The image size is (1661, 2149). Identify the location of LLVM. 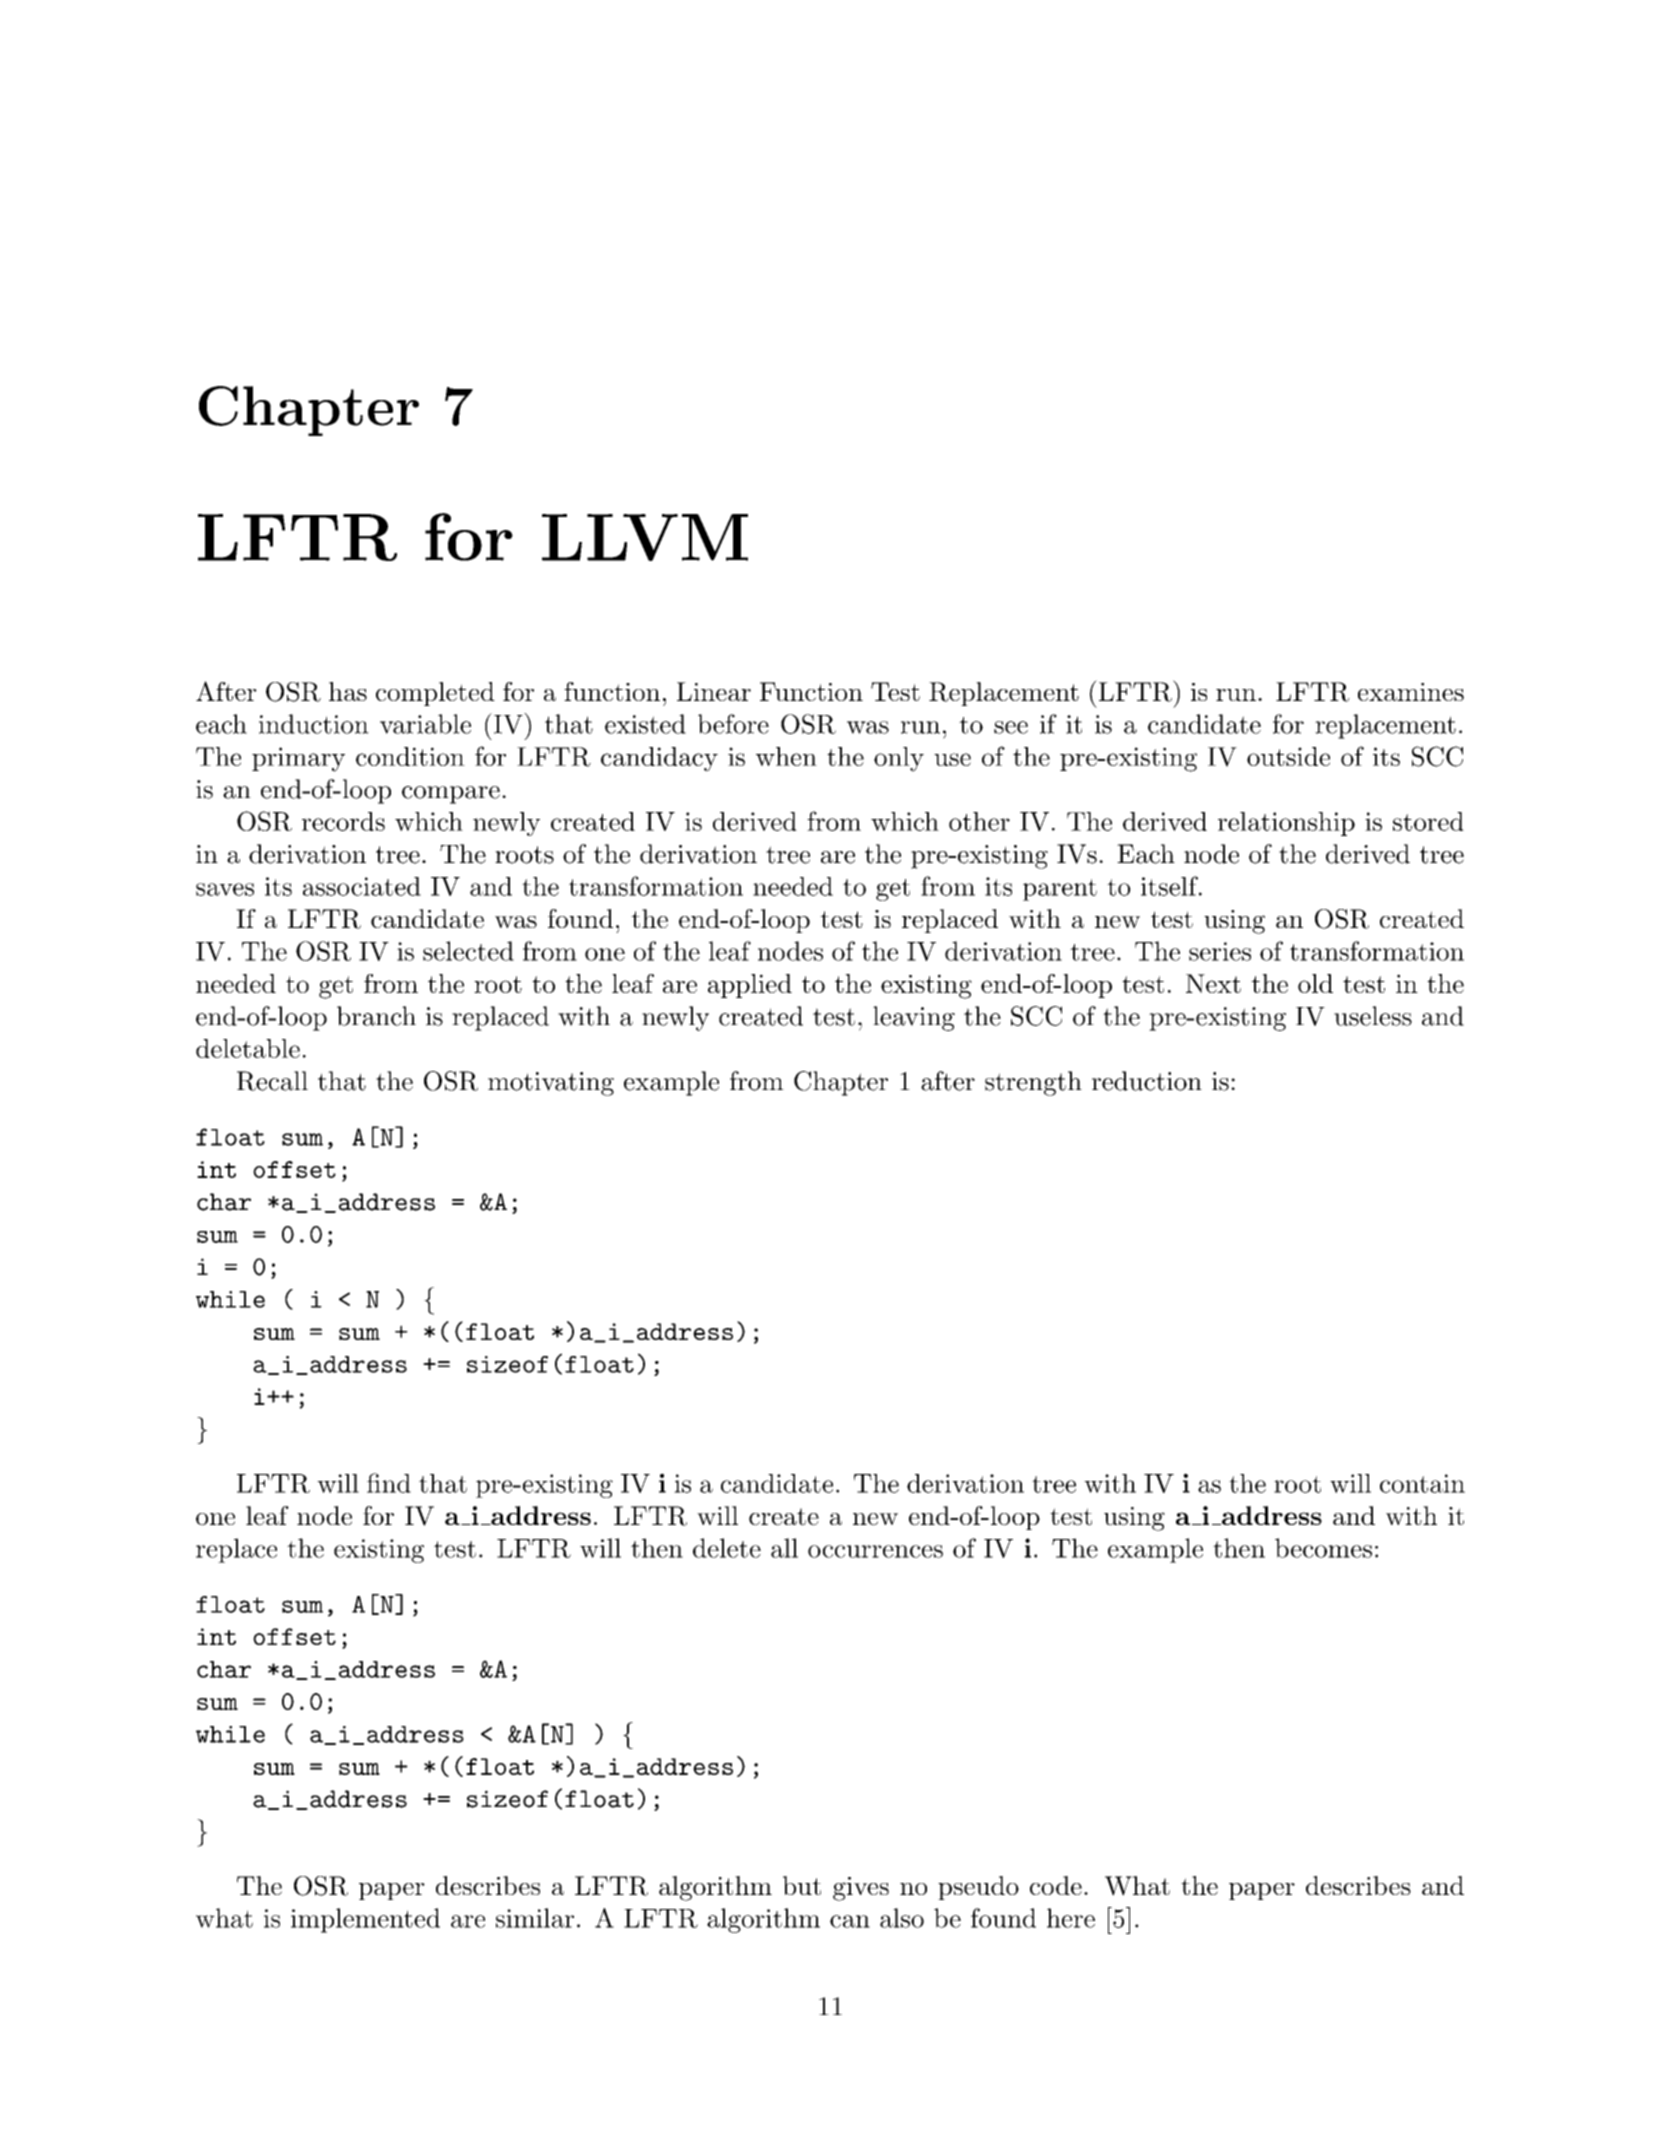
(645, 537).
